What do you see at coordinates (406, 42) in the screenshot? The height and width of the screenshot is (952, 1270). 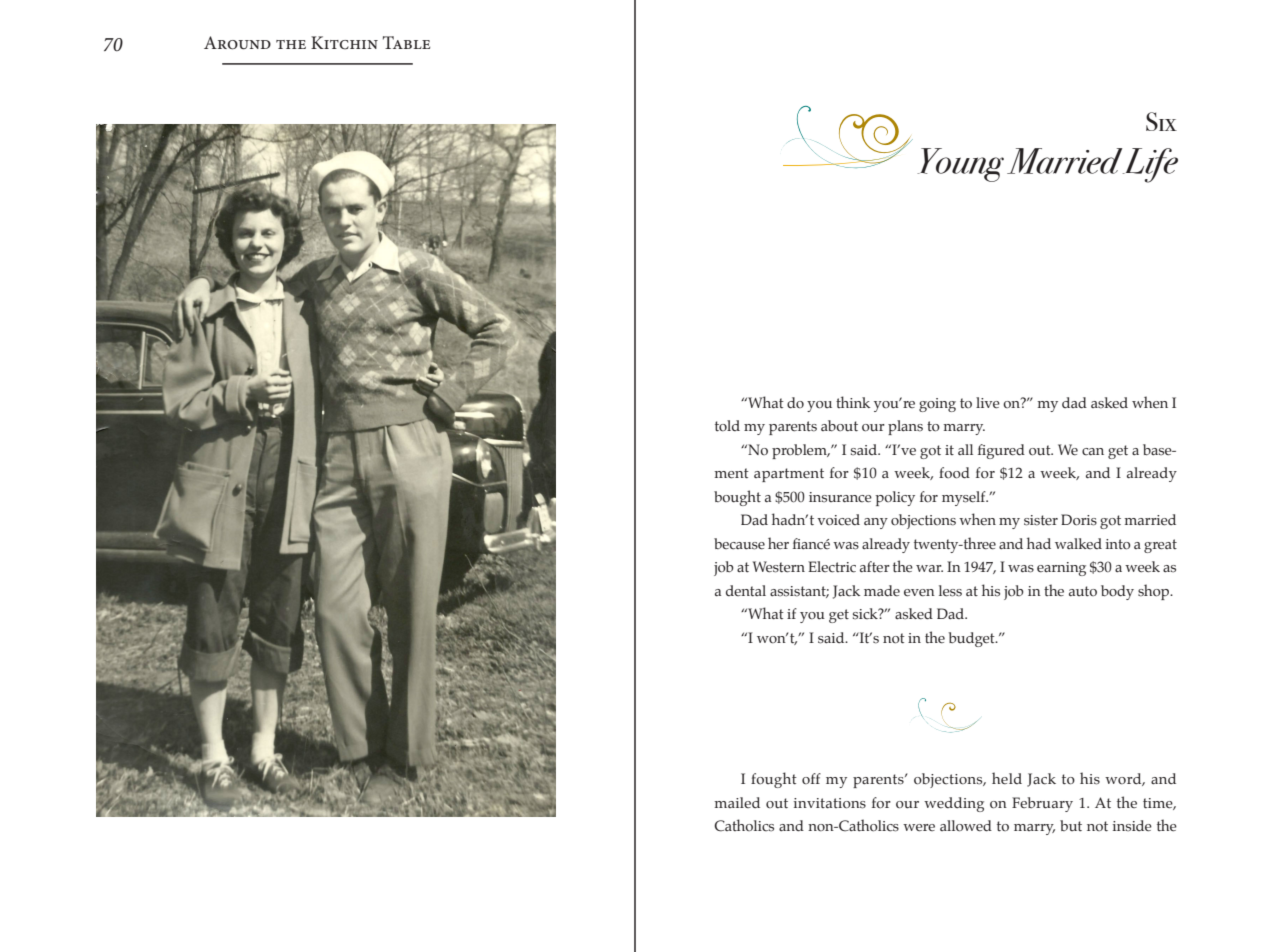 I see `Table` at bounding box center [406, 42].
